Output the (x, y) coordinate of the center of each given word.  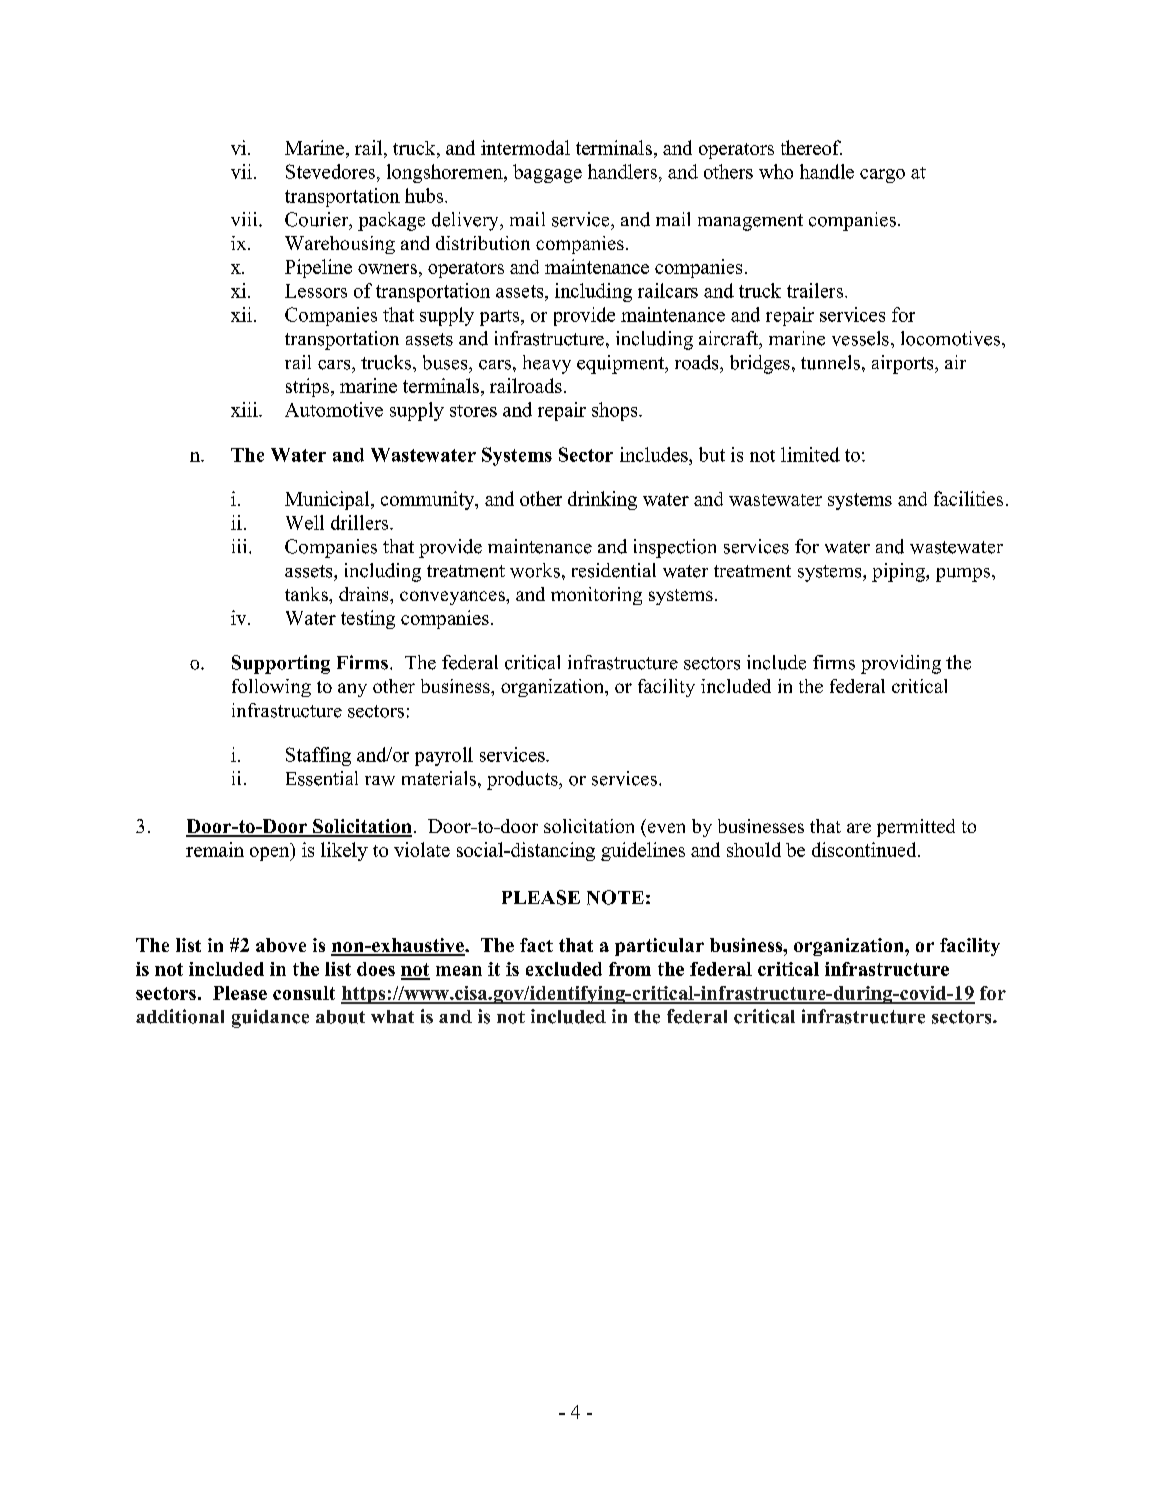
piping (899, 572)
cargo (882, 176)
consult (304, 993)
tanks (307, 594)
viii (245, 219)
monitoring (596, 596)
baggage (547, 173)
